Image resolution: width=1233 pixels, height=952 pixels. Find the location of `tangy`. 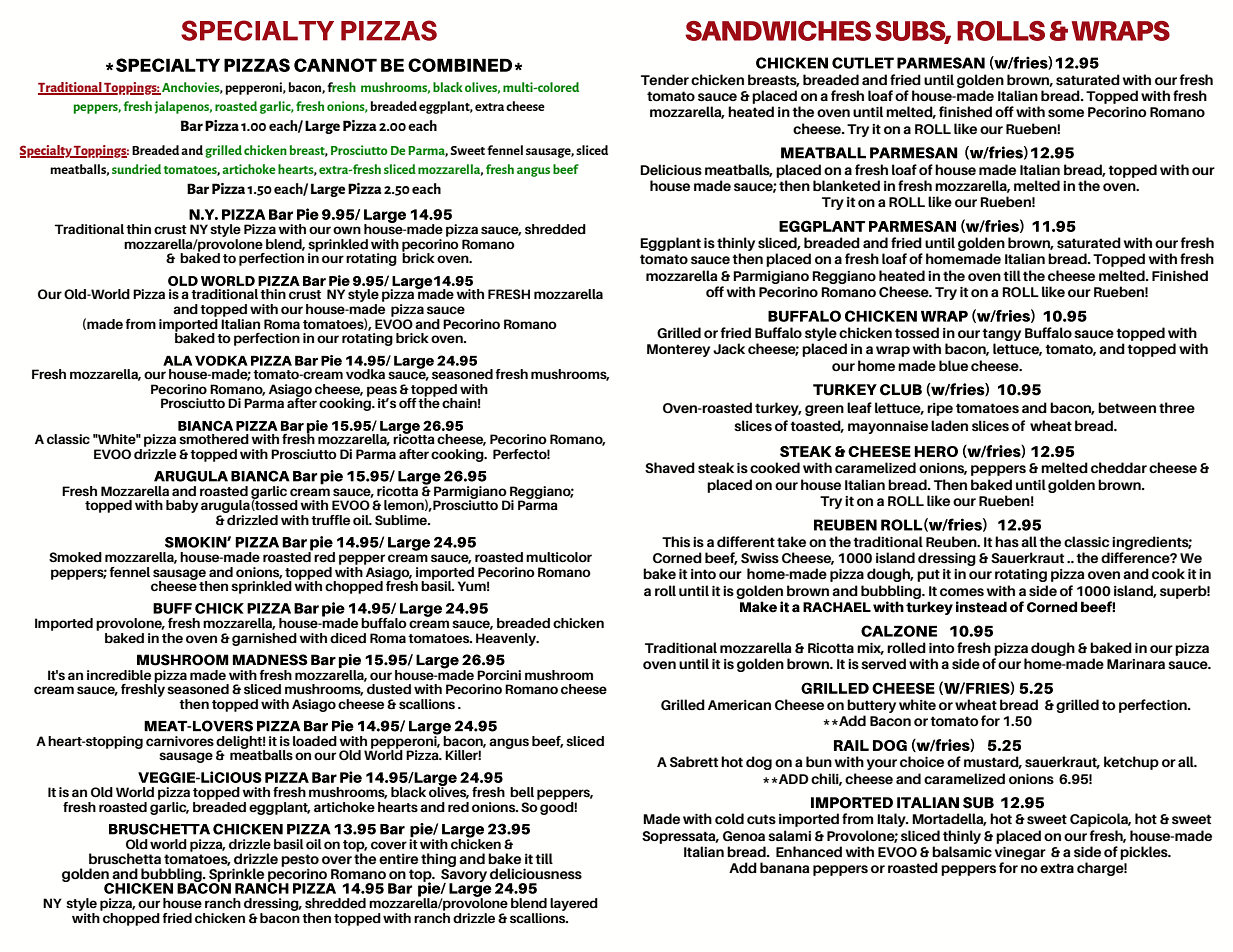

tangy is located at coordinates (1001, 334).
